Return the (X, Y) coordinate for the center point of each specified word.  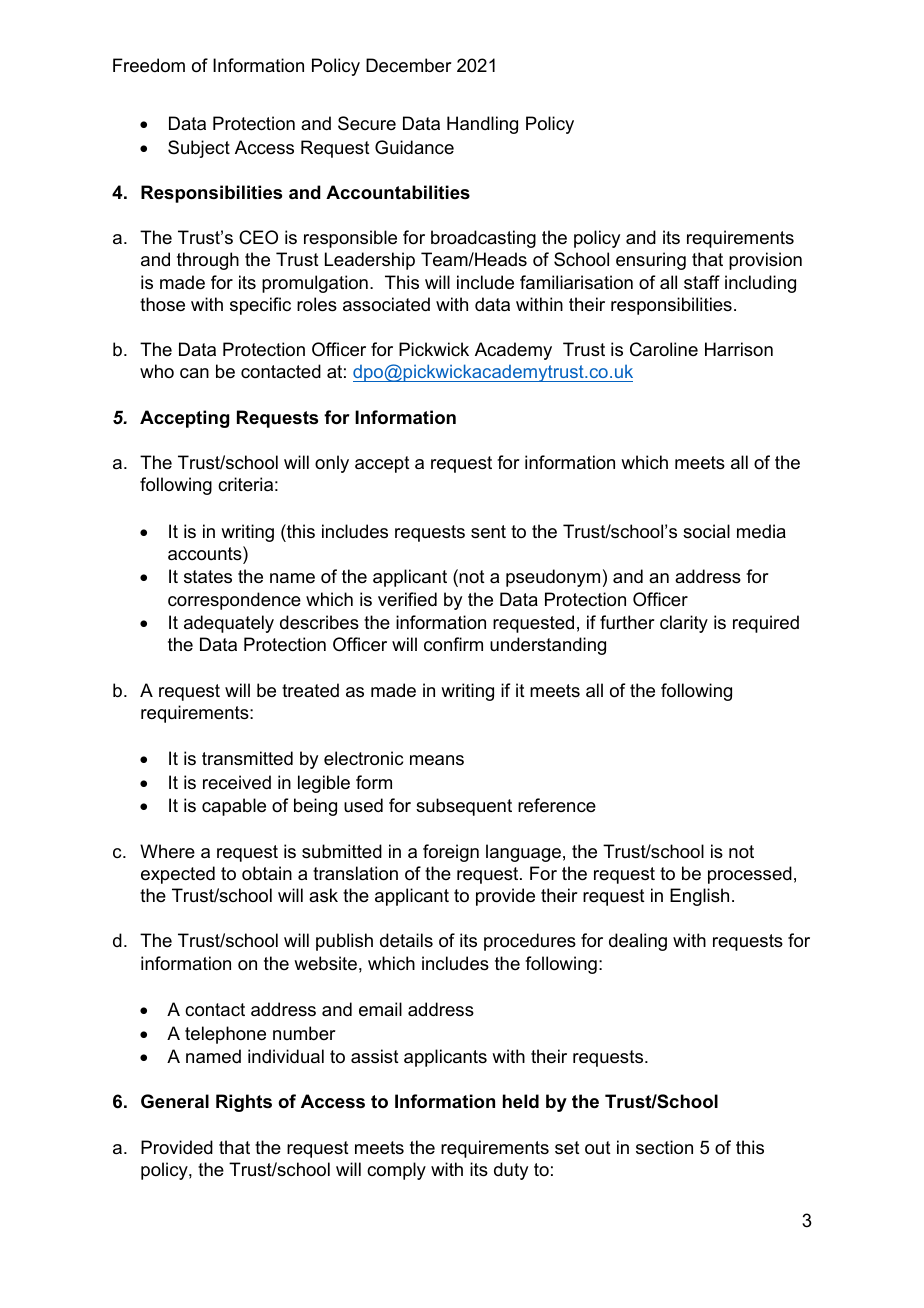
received (237, 782)
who (157, 371)
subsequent (464, 807)
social (706, 531)
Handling (482, 125)
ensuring (651, 261)
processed (750, 875)
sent (488, 532)
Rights (244, 1103)
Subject (199, 149)
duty (511, 1171)
